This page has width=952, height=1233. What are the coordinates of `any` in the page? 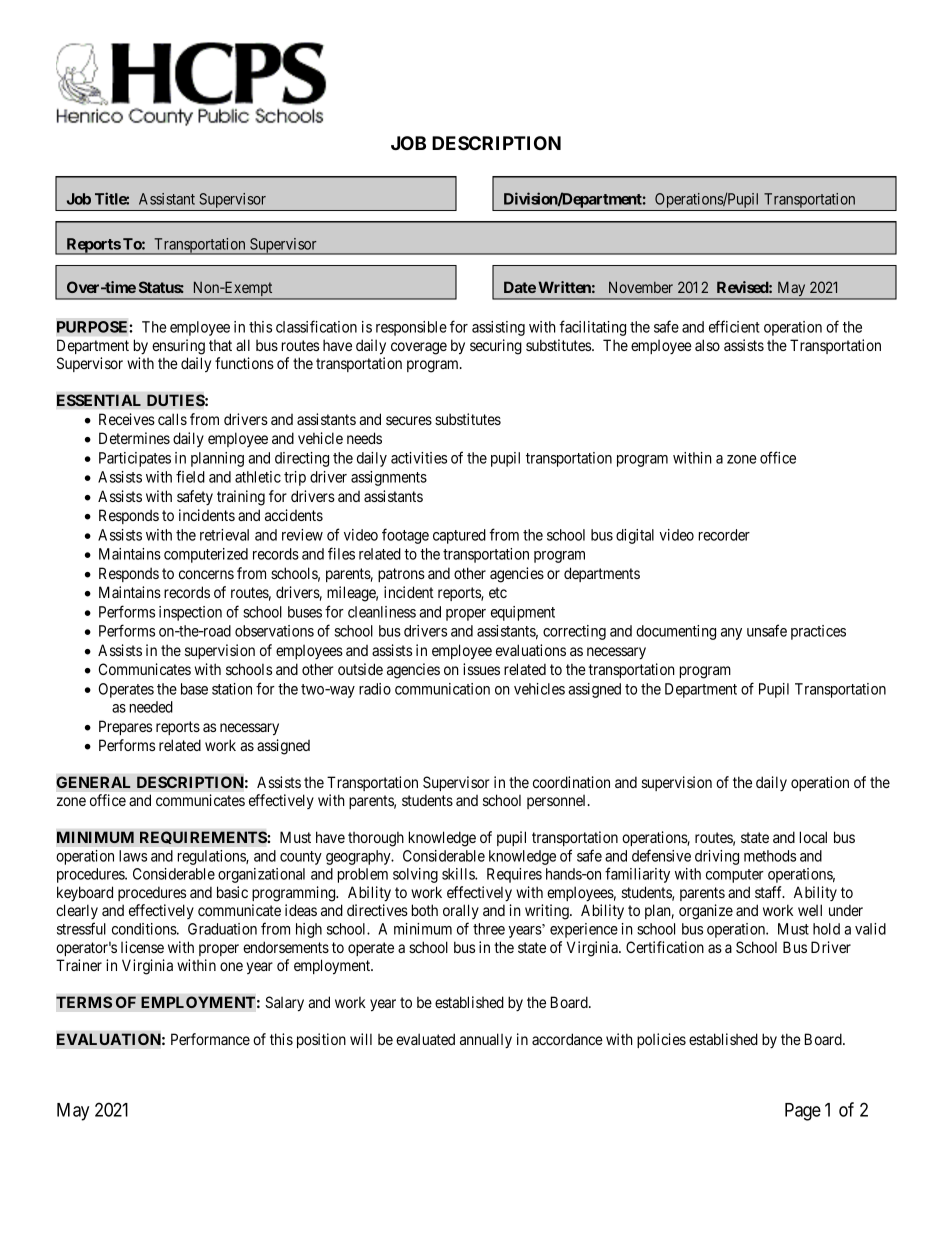 It's located at (731, 634).
